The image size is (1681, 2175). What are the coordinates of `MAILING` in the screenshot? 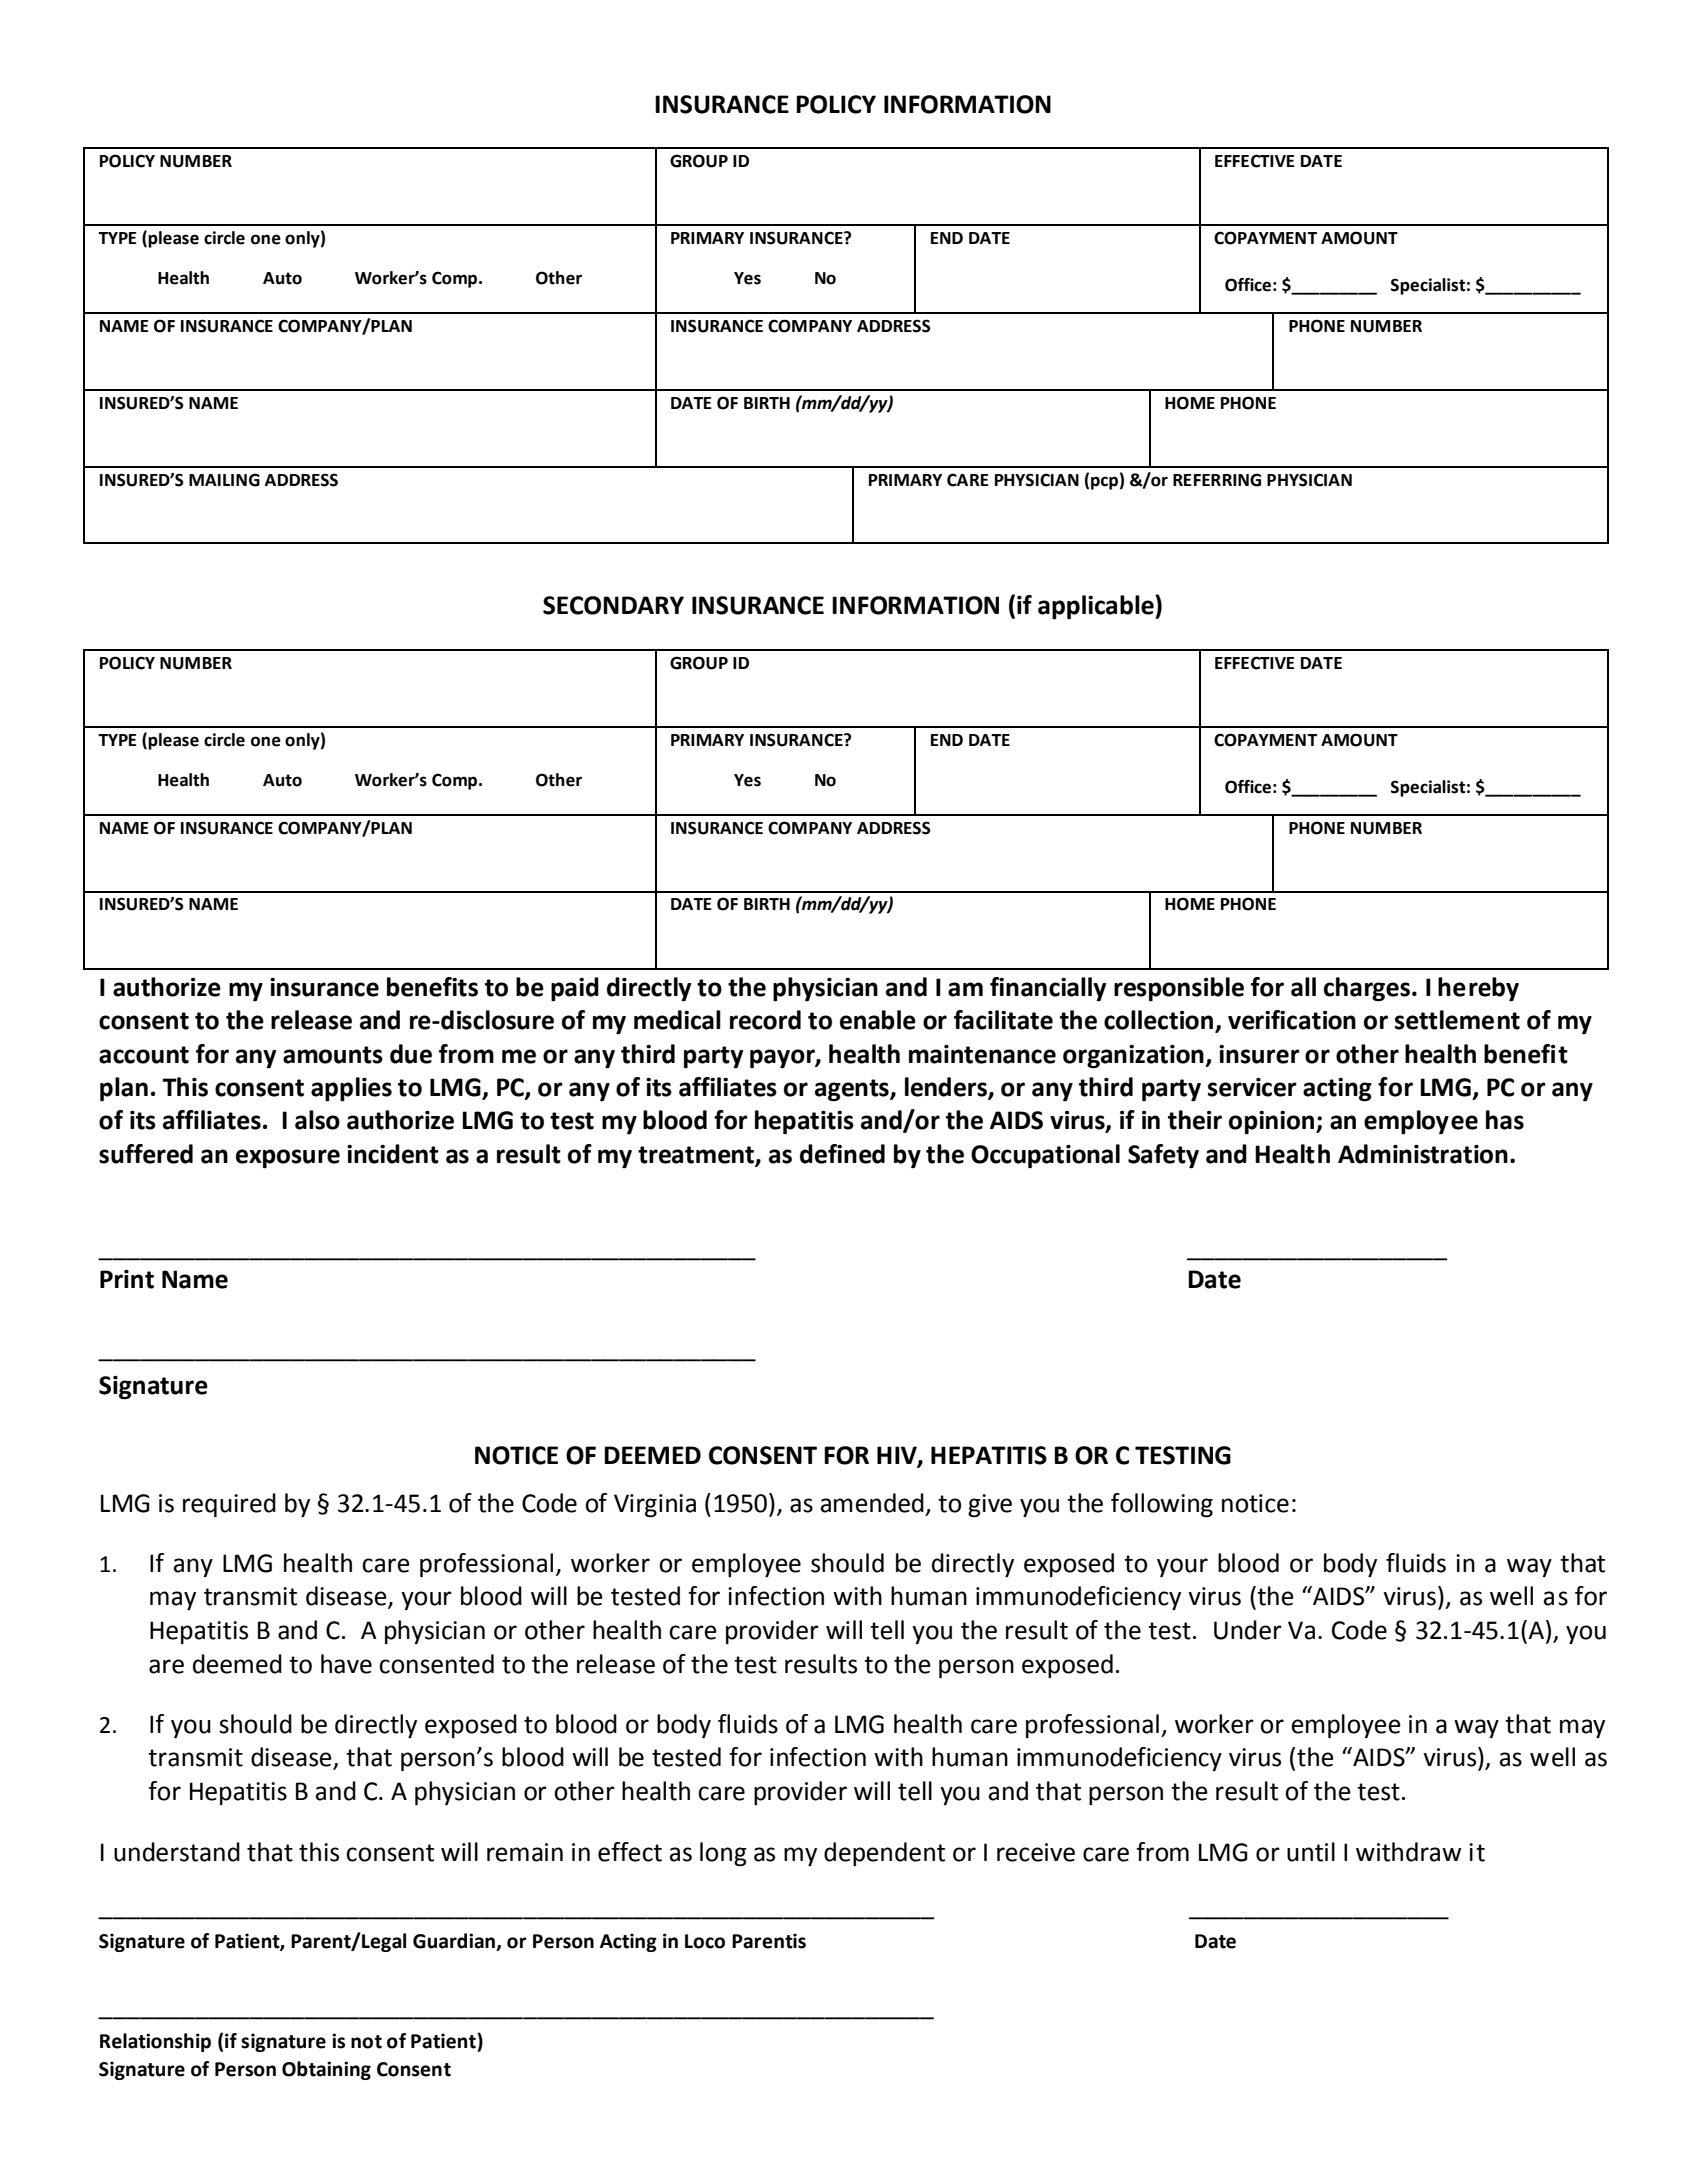 It's located at (224, 480).
